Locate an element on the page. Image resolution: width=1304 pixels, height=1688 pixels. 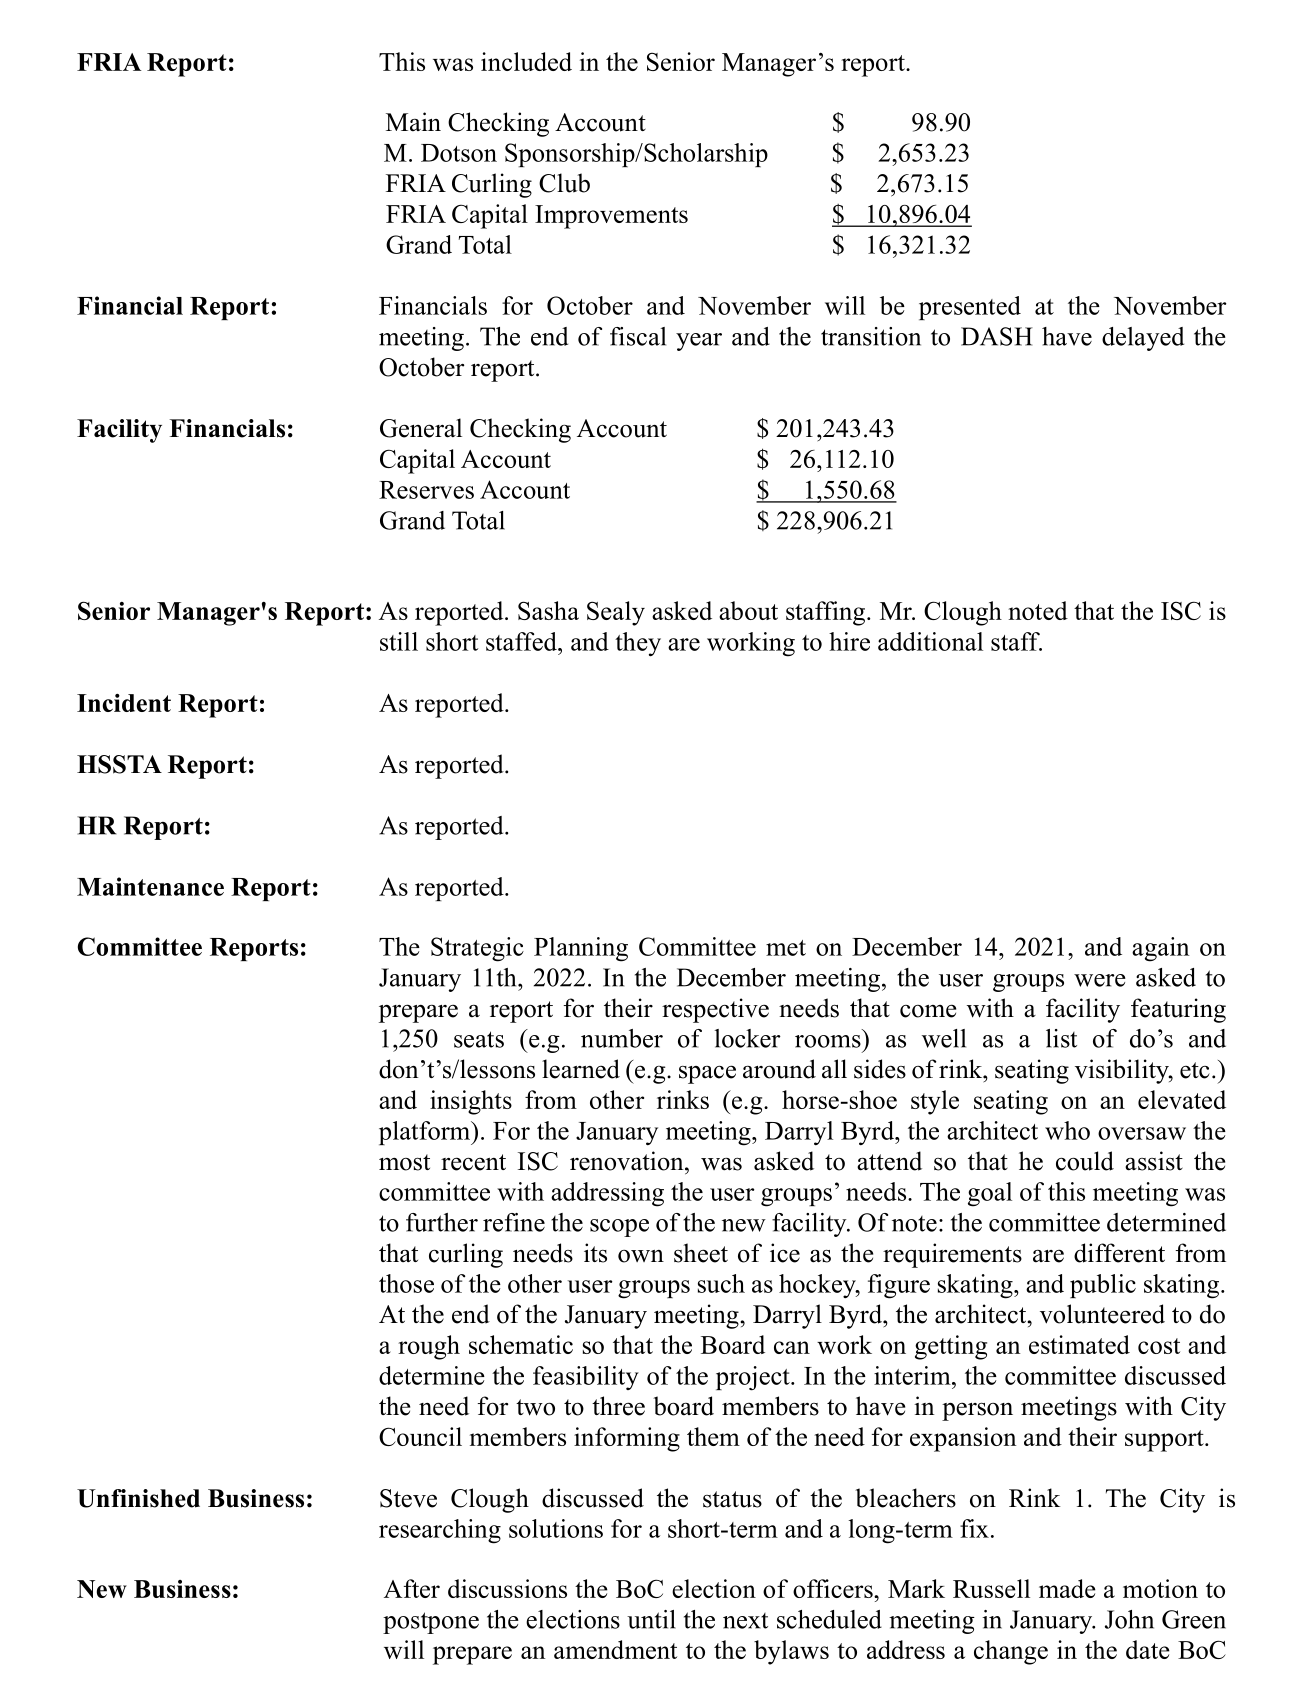
made is located at coordinates (1067, 1588).
